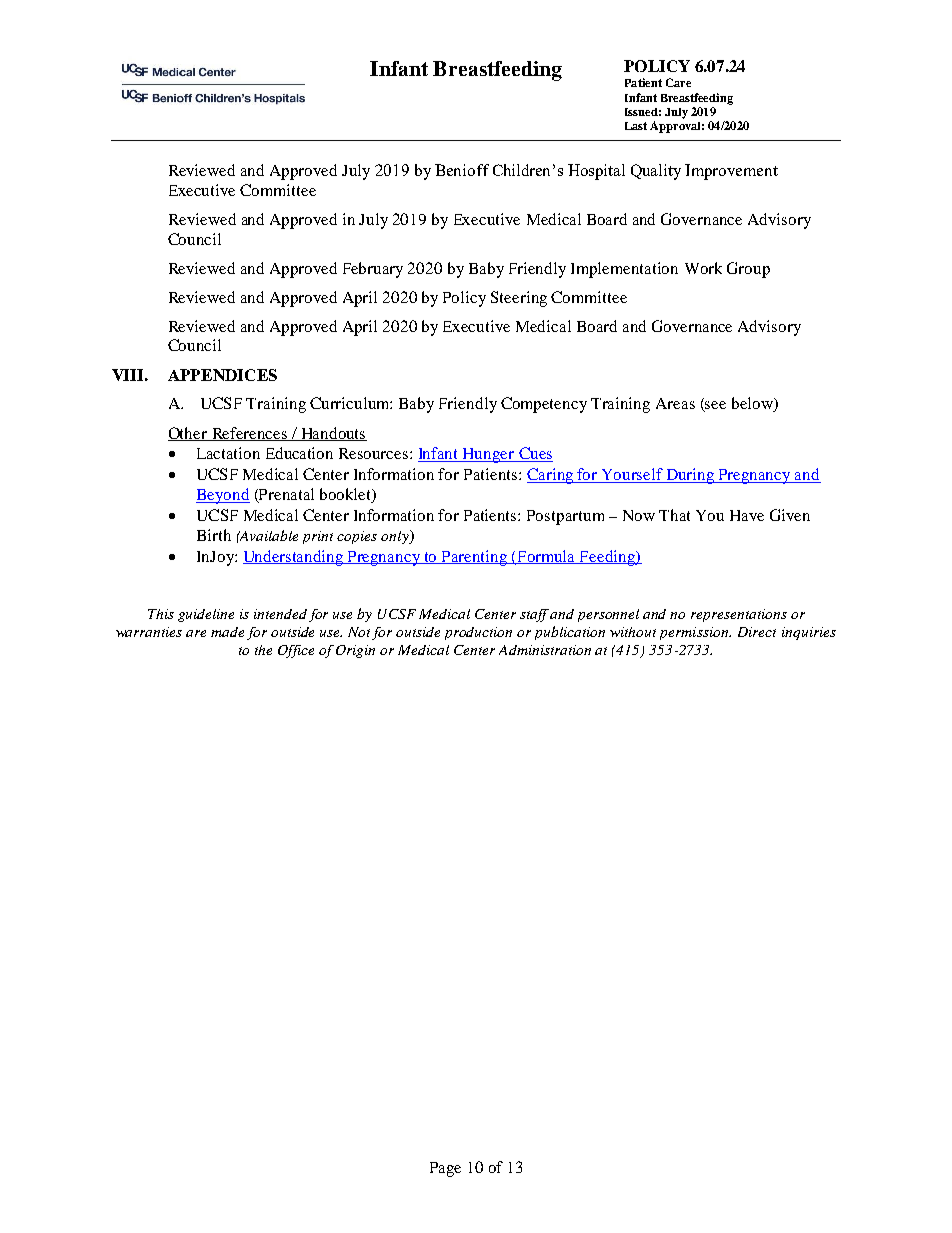  I want to click on February, so click(373, 270).
